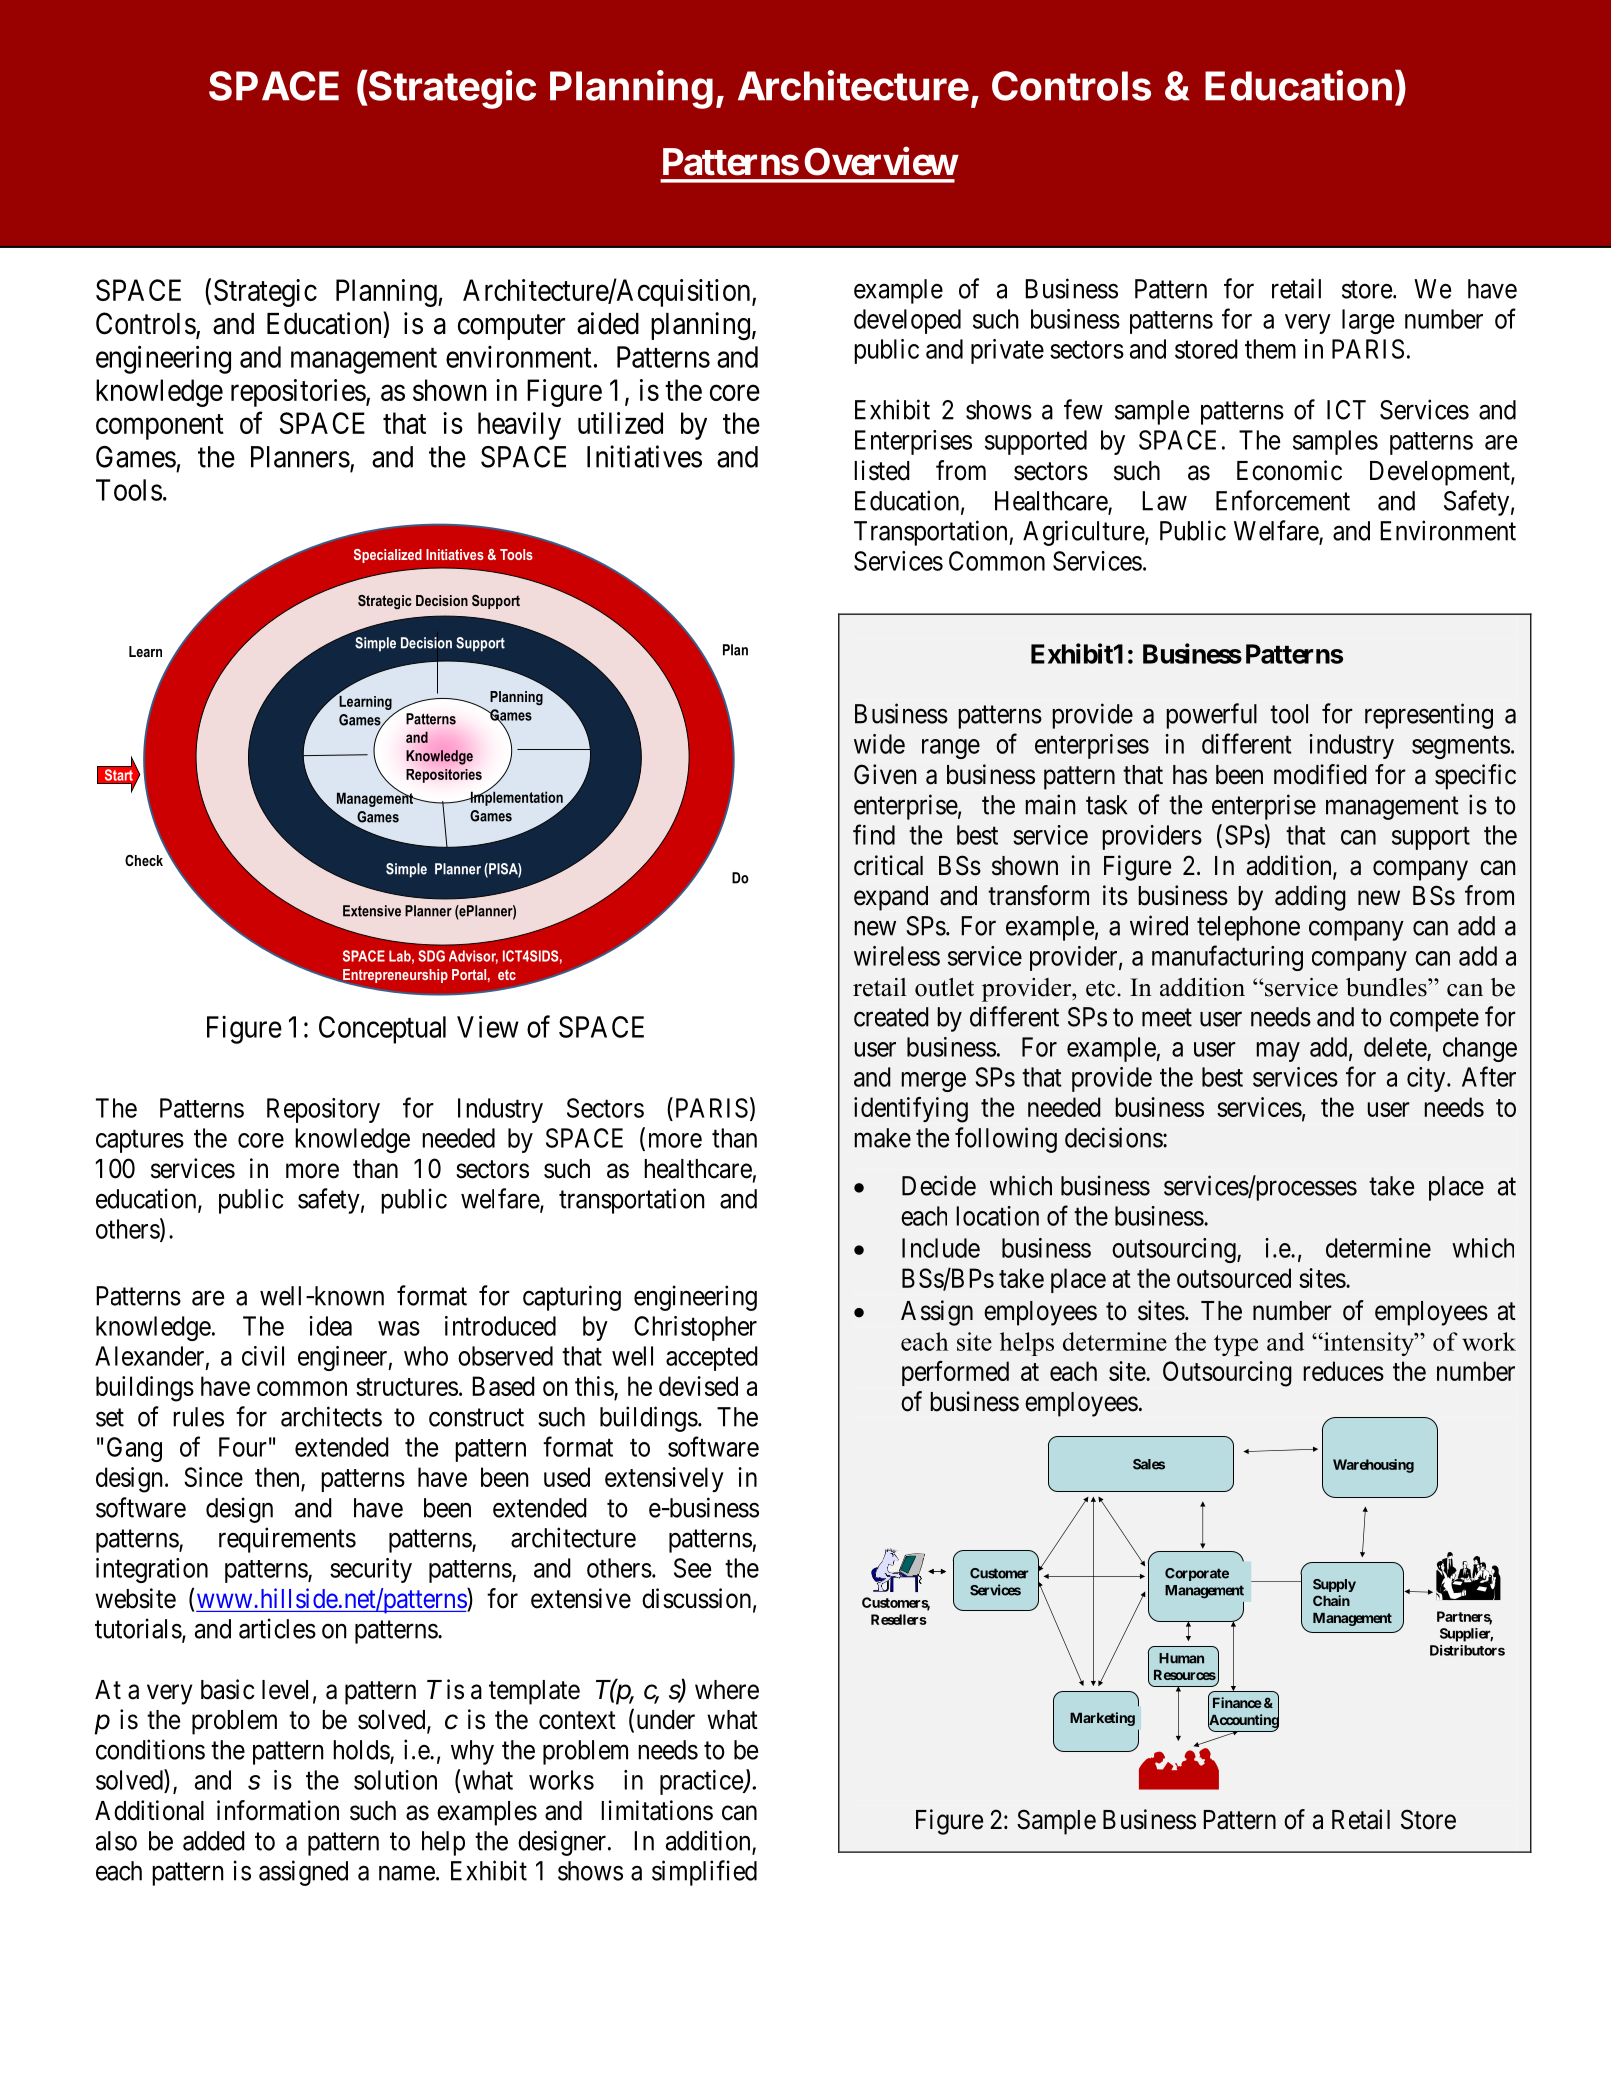  Describe the element at coordinates (704, 1873) in the screenshot. I see `simplified` at that location.
